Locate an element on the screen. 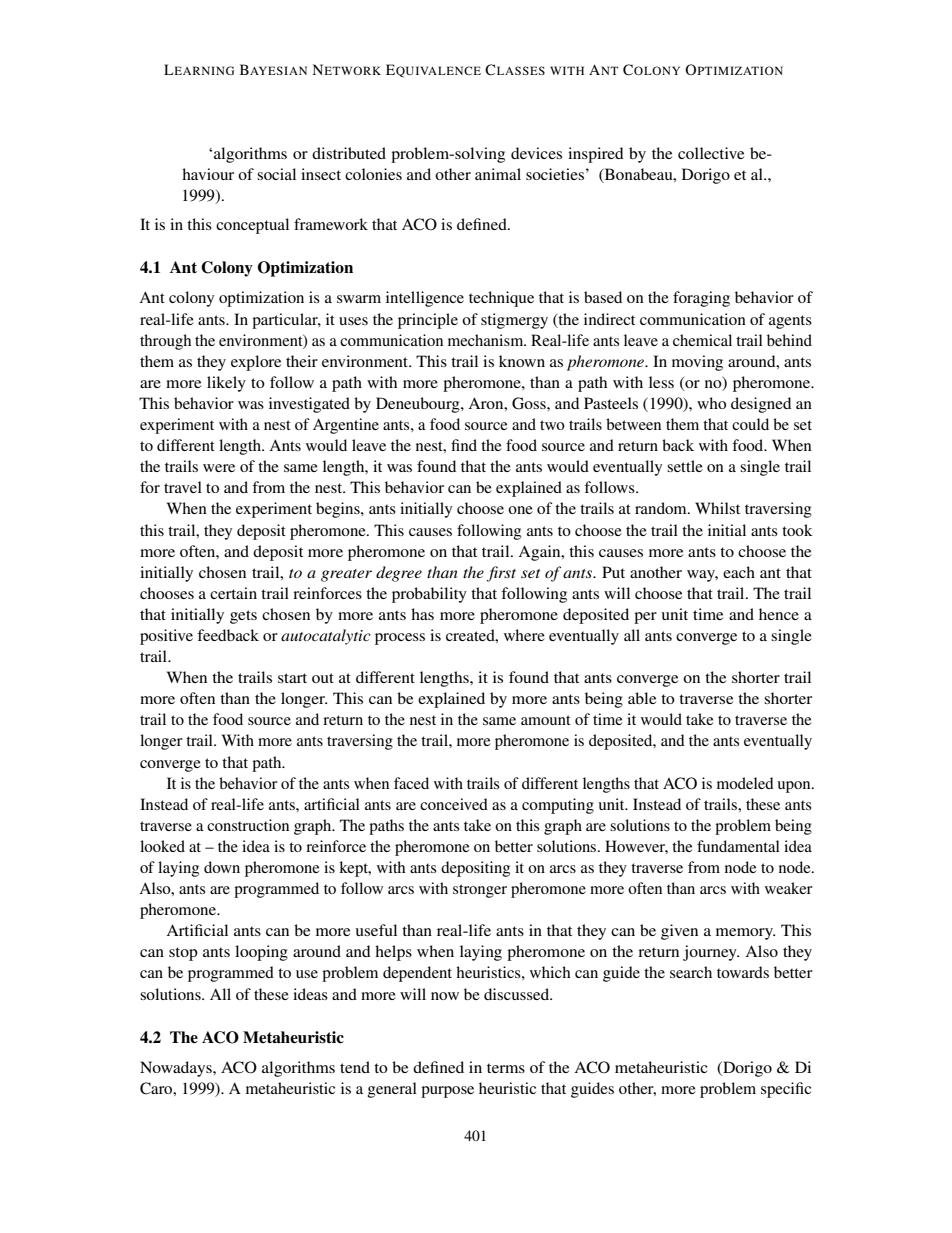  who is located at coordinates (711, 403).
